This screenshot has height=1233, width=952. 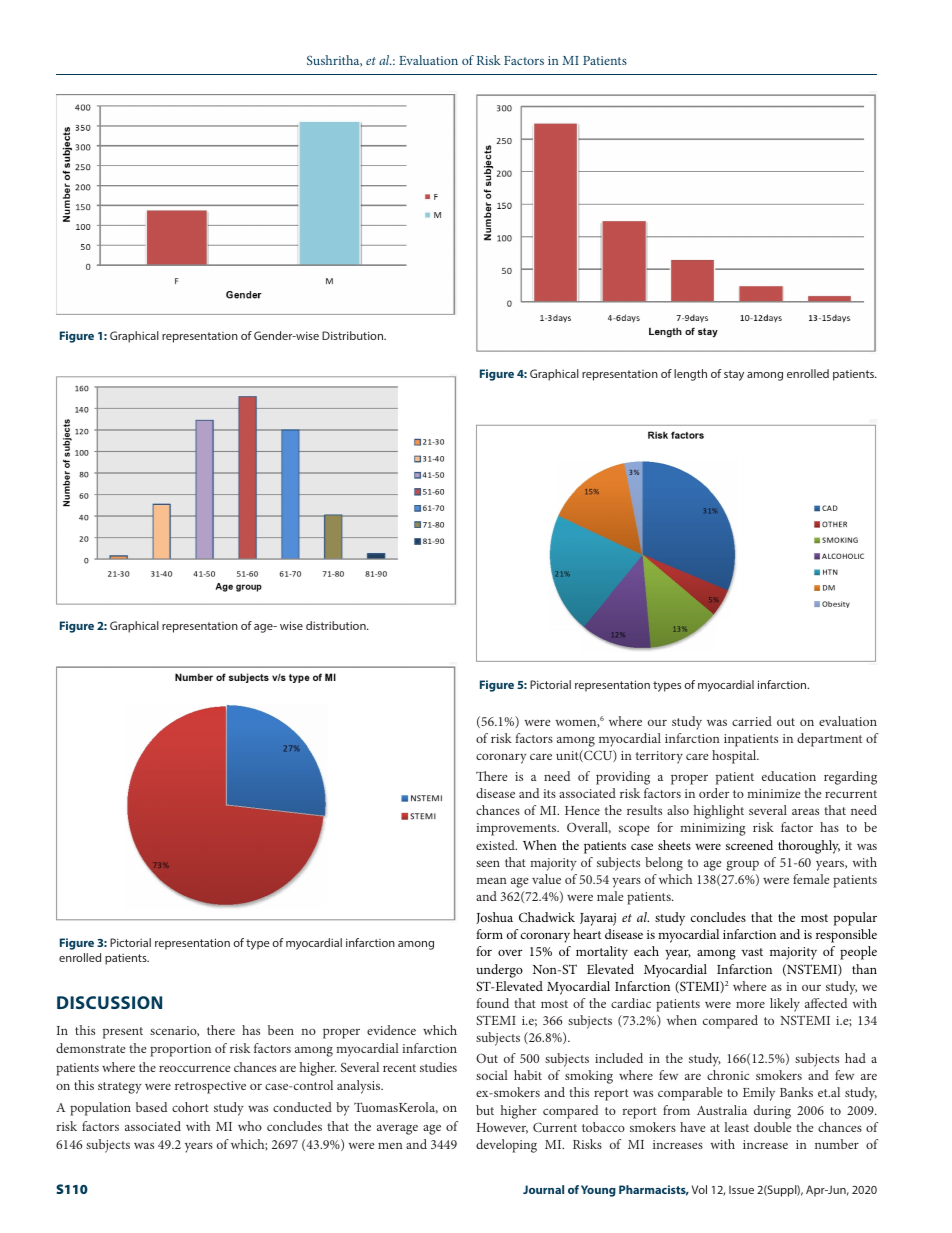 I want to click on who, so click(x=250, y=1126).
